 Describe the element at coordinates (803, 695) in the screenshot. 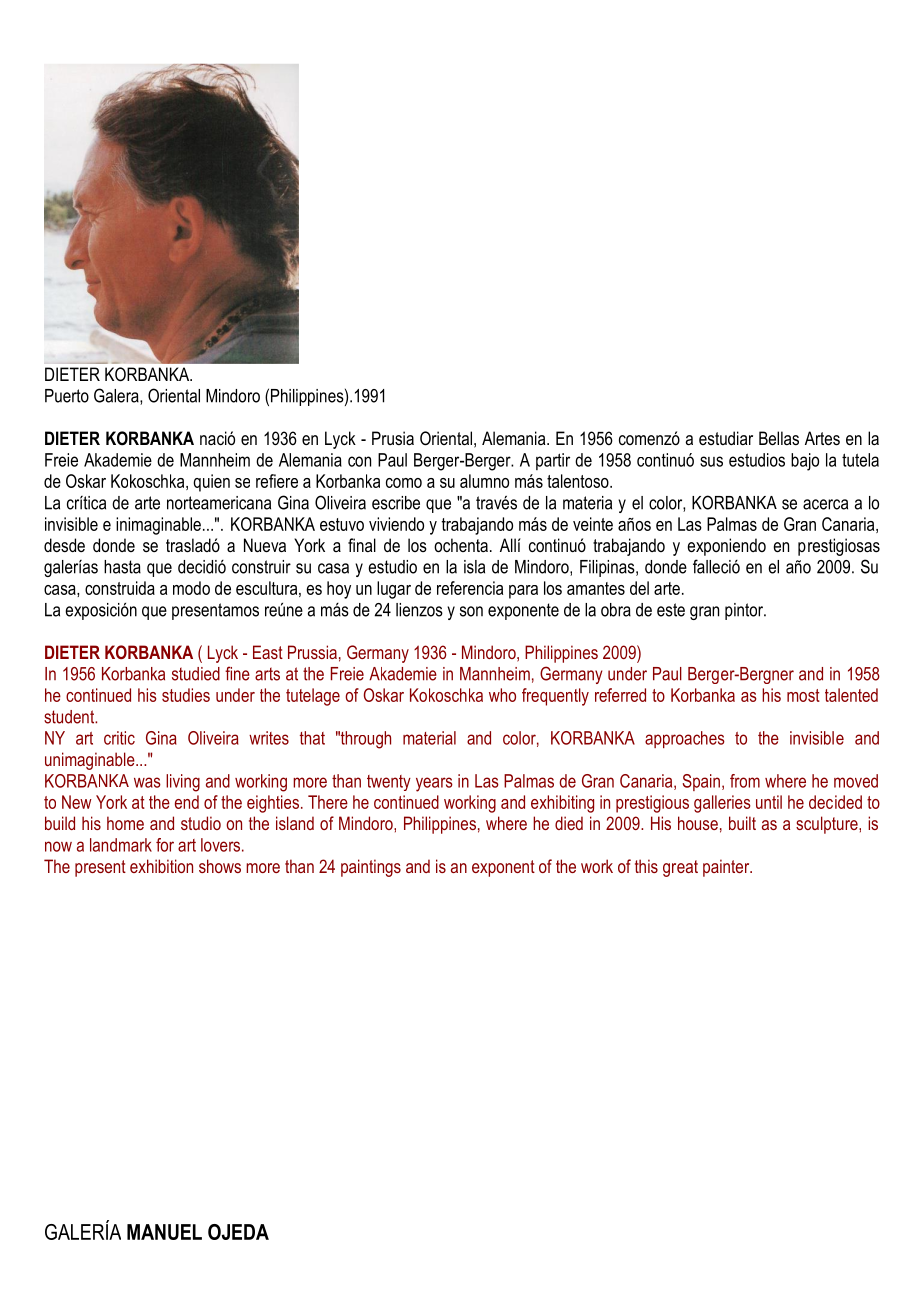

I see `most` at that location.
